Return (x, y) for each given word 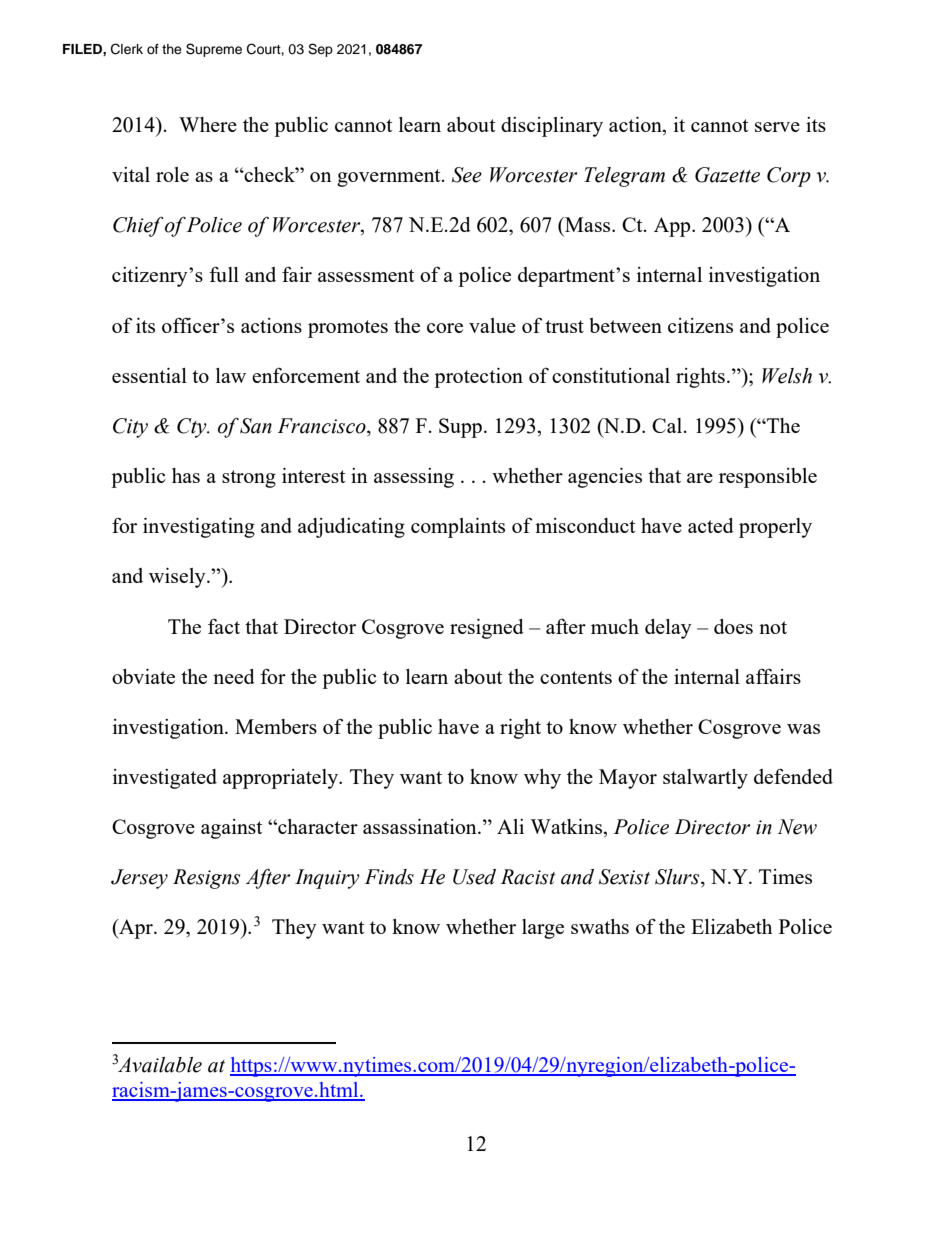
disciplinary (552, 127)
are (700, 478)
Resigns (206, 879)
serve (777, 127)
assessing (414, 478)
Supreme (214, 50)
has (186, 475)
